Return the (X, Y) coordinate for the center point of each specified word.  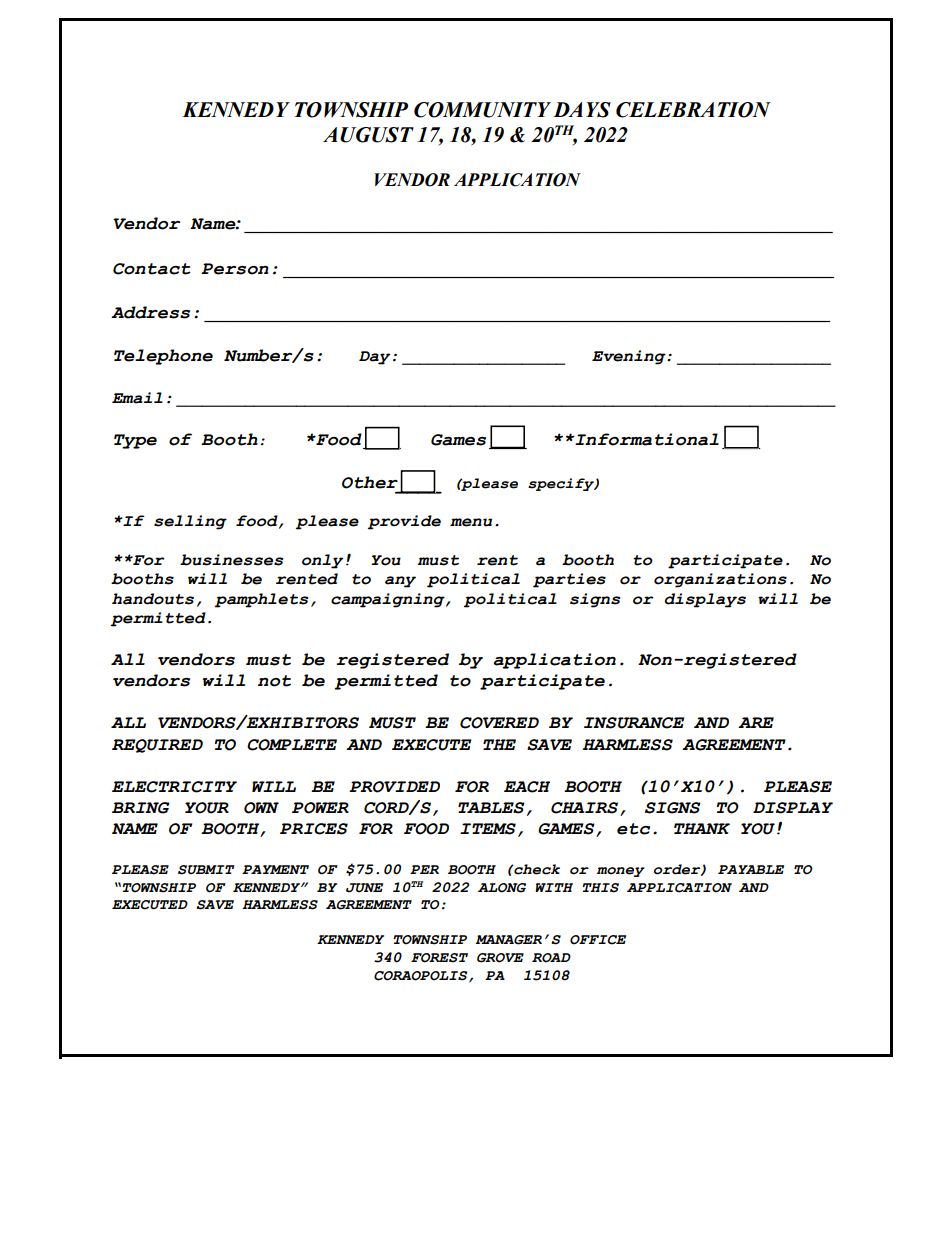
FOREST (439, 958)
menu (471, 522)
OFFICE (598, 940)
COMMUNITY (482, 110)
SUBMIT (206, 870)
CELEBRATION (693, 110)
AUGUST (368, 135)
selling (190, 522)
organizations (720, 580)
